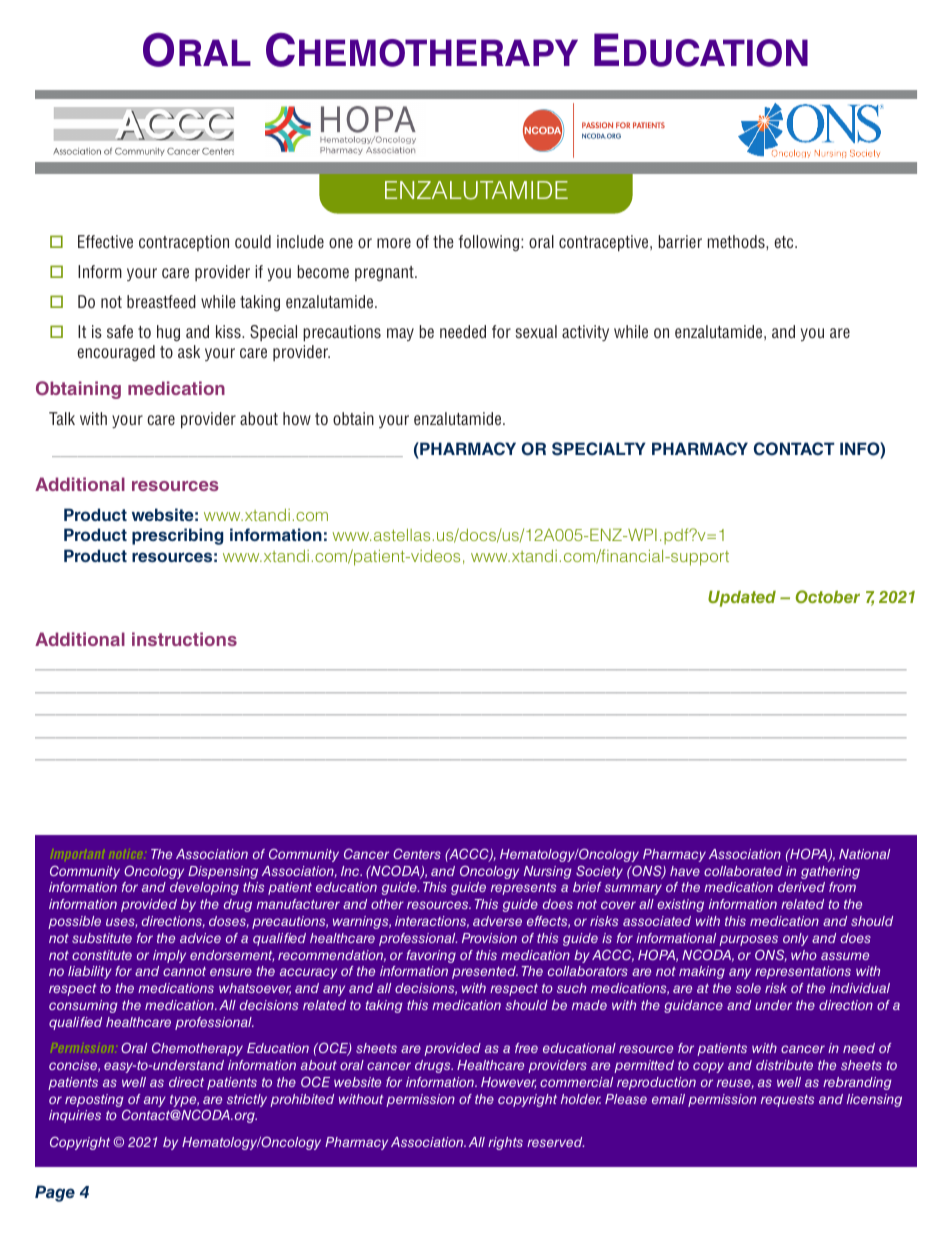 Image resolution: width=952 pixels, height=1233 pixels. Describe the element at coordinates (785, 242) in the screenshot. I see `etc` at that location.
